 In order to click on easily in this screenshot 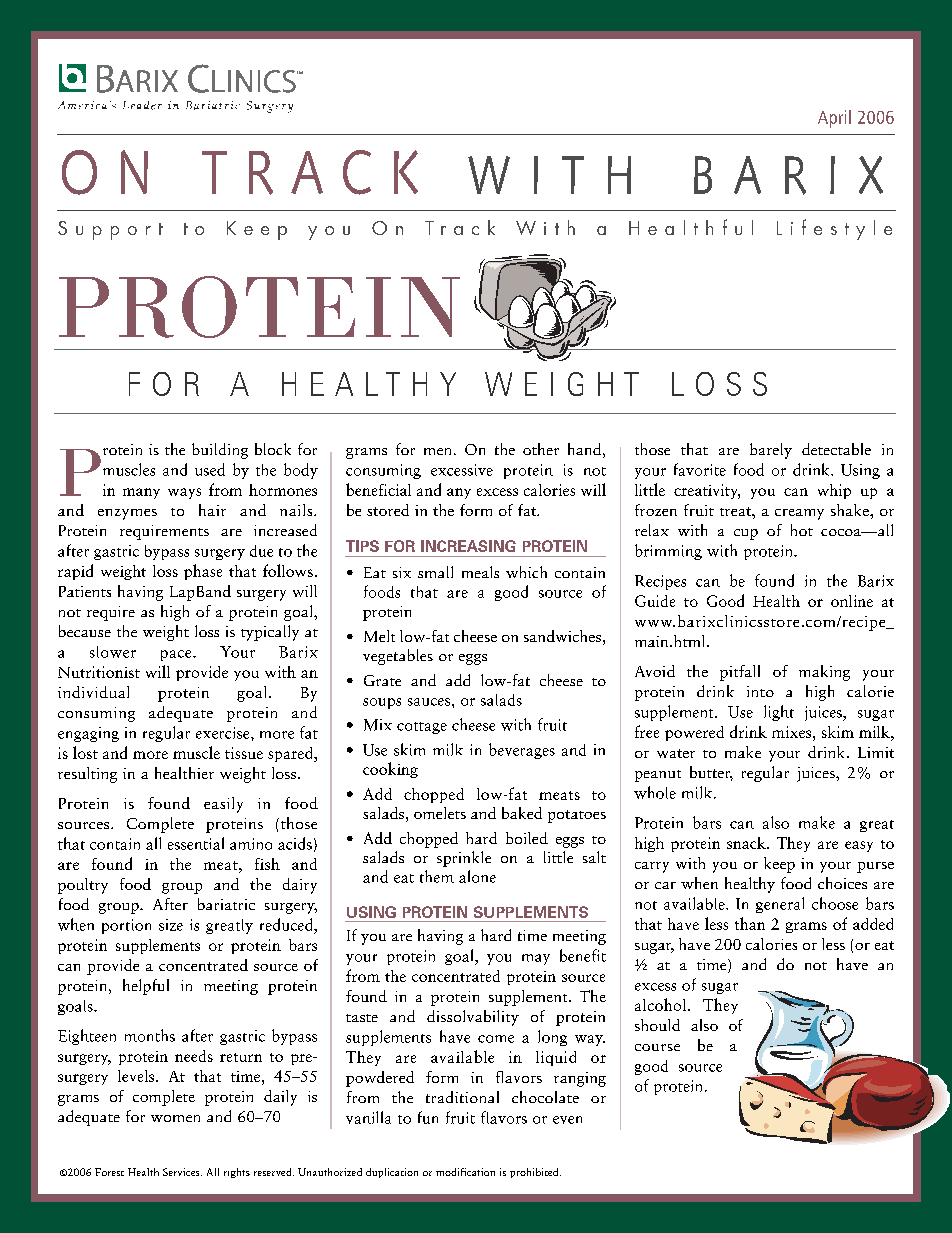, I will do `click(223, 805)`.
